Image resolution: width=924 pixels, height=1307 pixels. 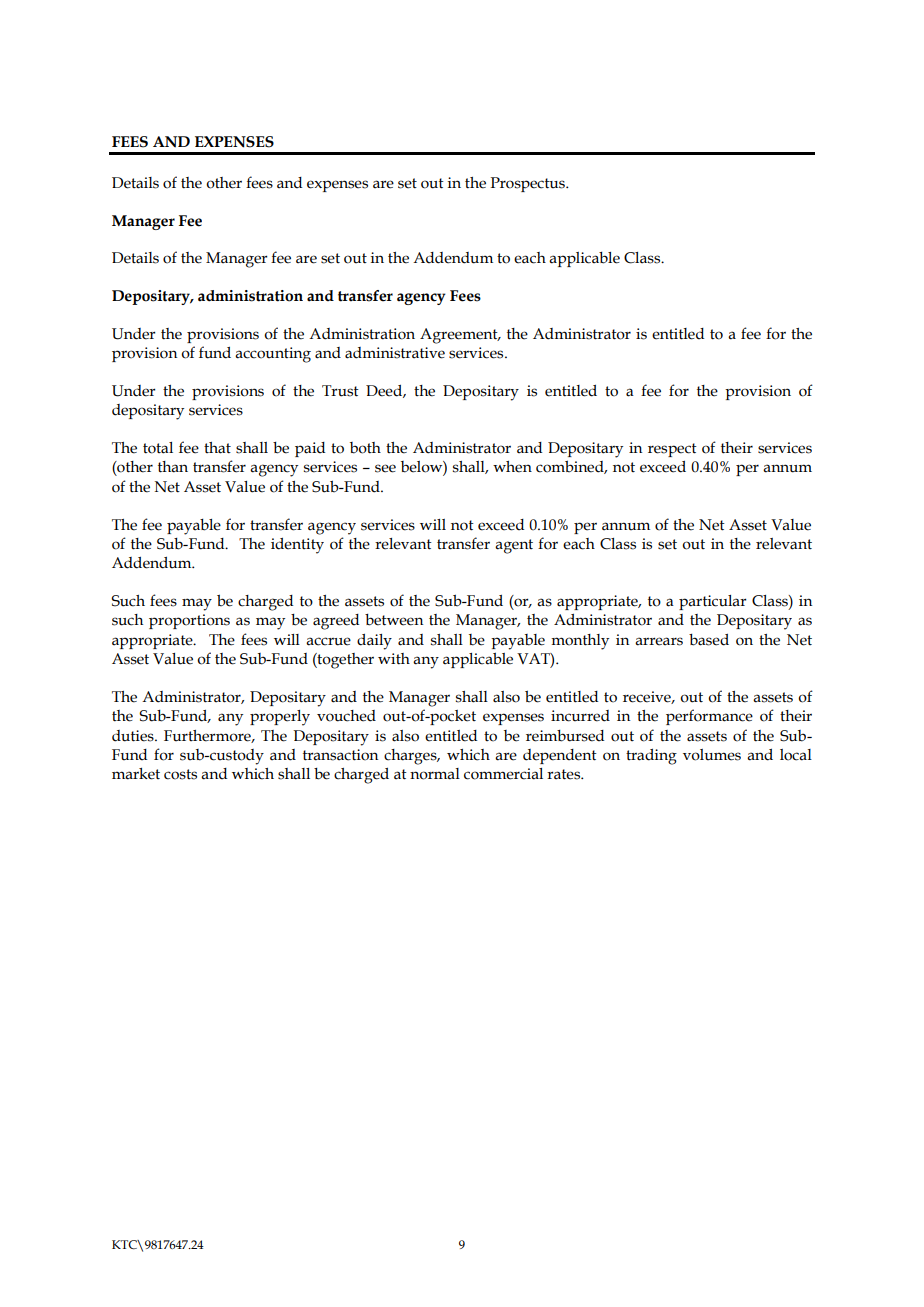 What do you see at coordinates (512, 467) in the document?
I see `when` at bounding box center [512, 467].
